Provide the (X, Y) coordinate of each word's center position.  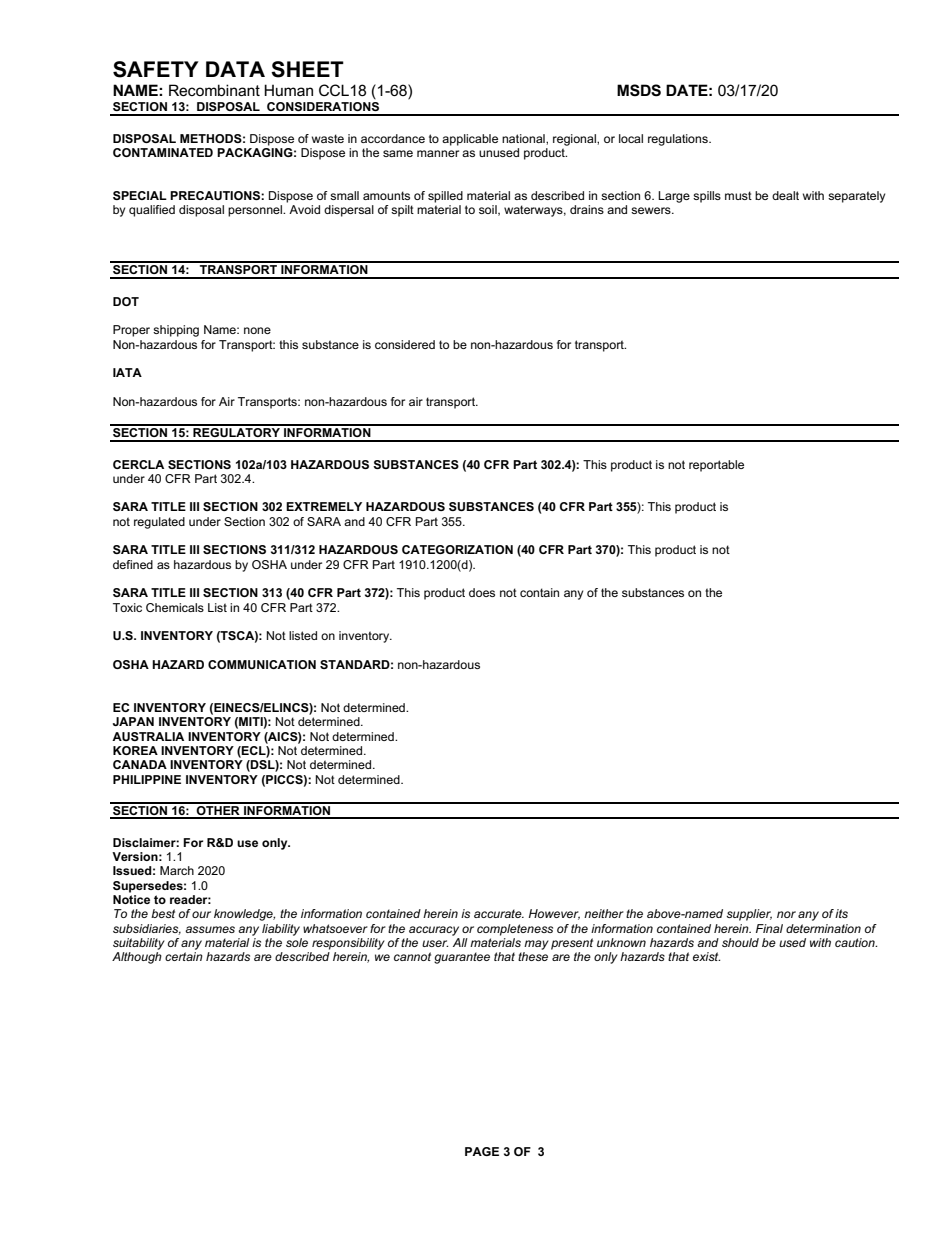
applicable (470, 140)
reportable (716, 466)
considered (405, 344)
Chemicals (175, 607)
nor (786, 914)
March (177, 870)
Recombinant (214, 90)
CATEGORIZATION (457, 549)
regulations (679, 140)
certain (184, 956)
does (482, 592)
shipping (176, 331)
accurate (499, 913)
